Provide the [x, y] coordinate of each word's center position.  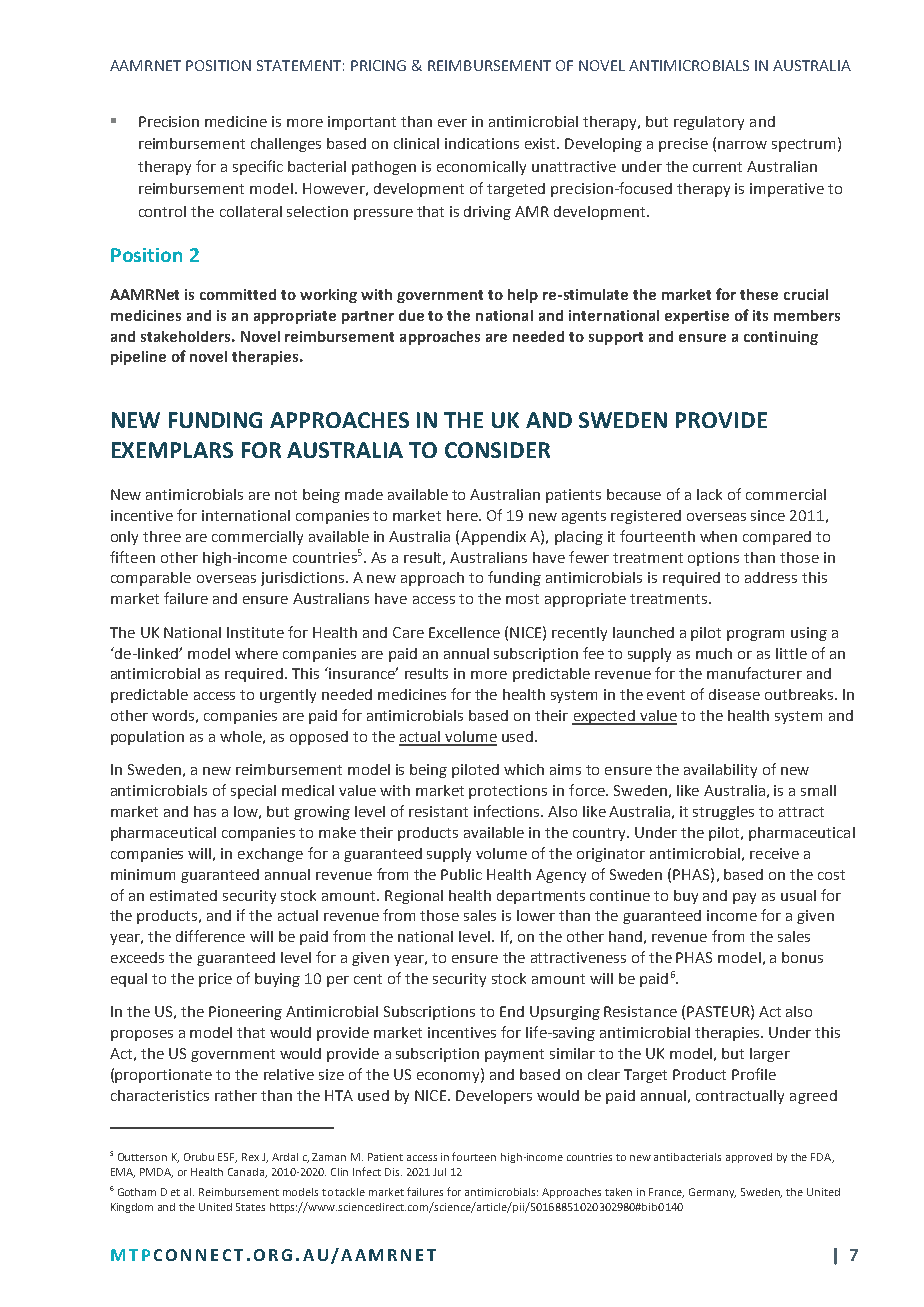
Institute [255, 632]
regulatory [709, 123]
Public [461, 874]
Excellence [464, 632]
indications [482, 143]
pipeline [138, 358]
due [411, 315]
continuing [781, 338]
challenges [286, 145]
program [755, 635]
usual [798, 895]
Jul [439, 1172]
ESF [227, 1158]
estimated [183, 895]
